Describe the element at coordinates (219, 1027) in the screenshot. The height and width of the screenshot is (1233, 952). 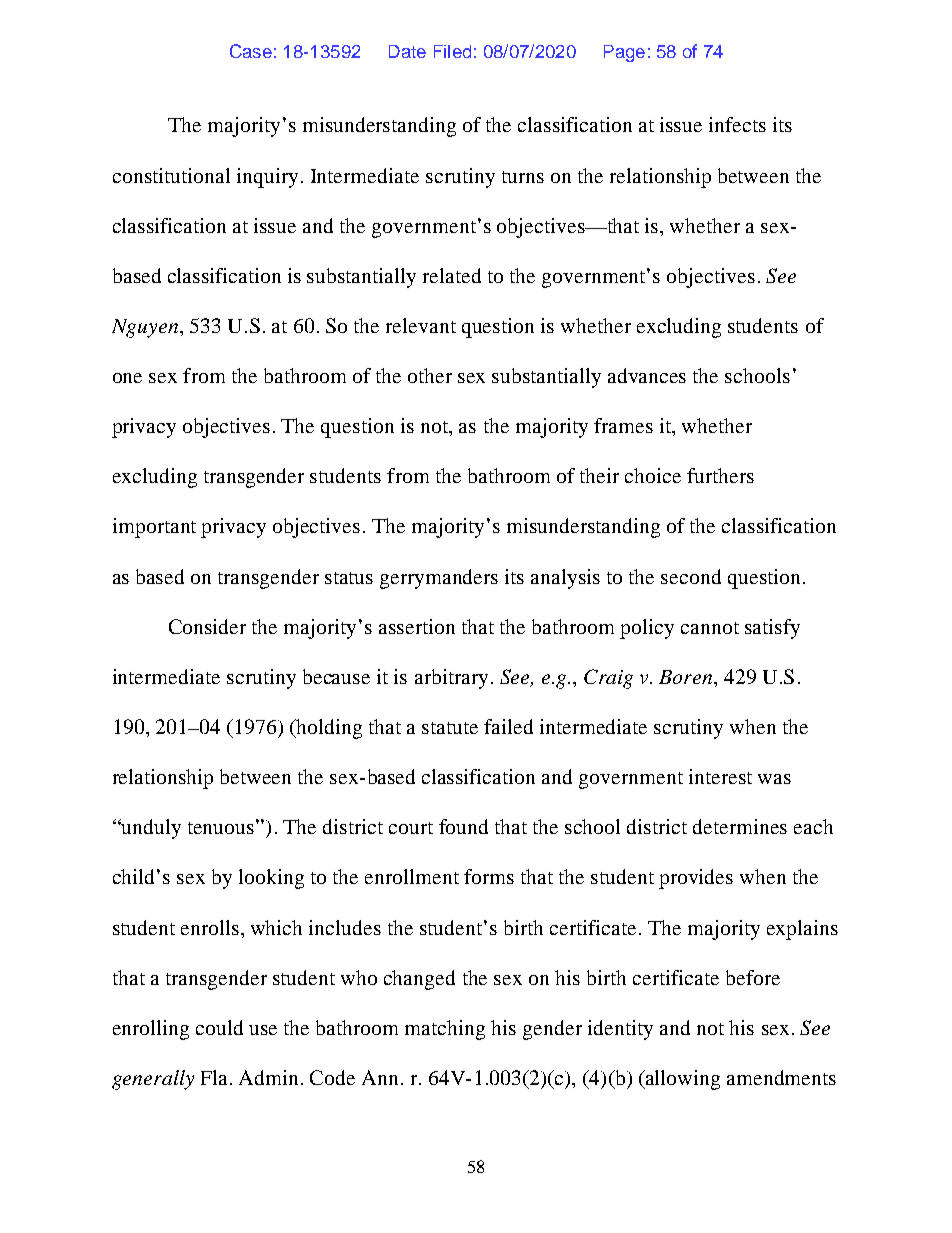
I see `could` at that location.
